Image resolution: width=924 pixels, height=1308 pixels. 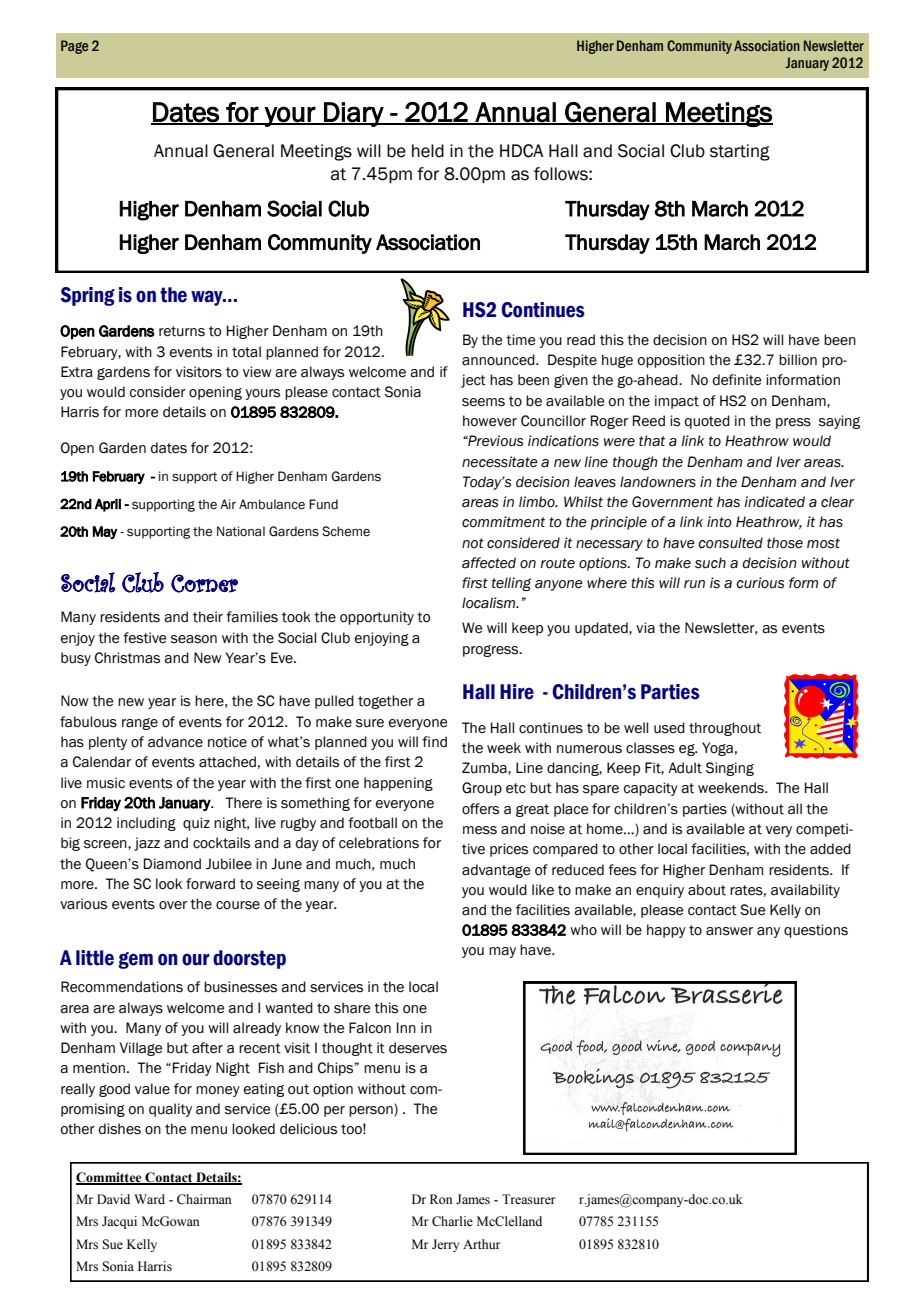 What do you see at coordinates (204, 1199) in the image?
I see `Chairman` at bounding box center [204, 1199].
